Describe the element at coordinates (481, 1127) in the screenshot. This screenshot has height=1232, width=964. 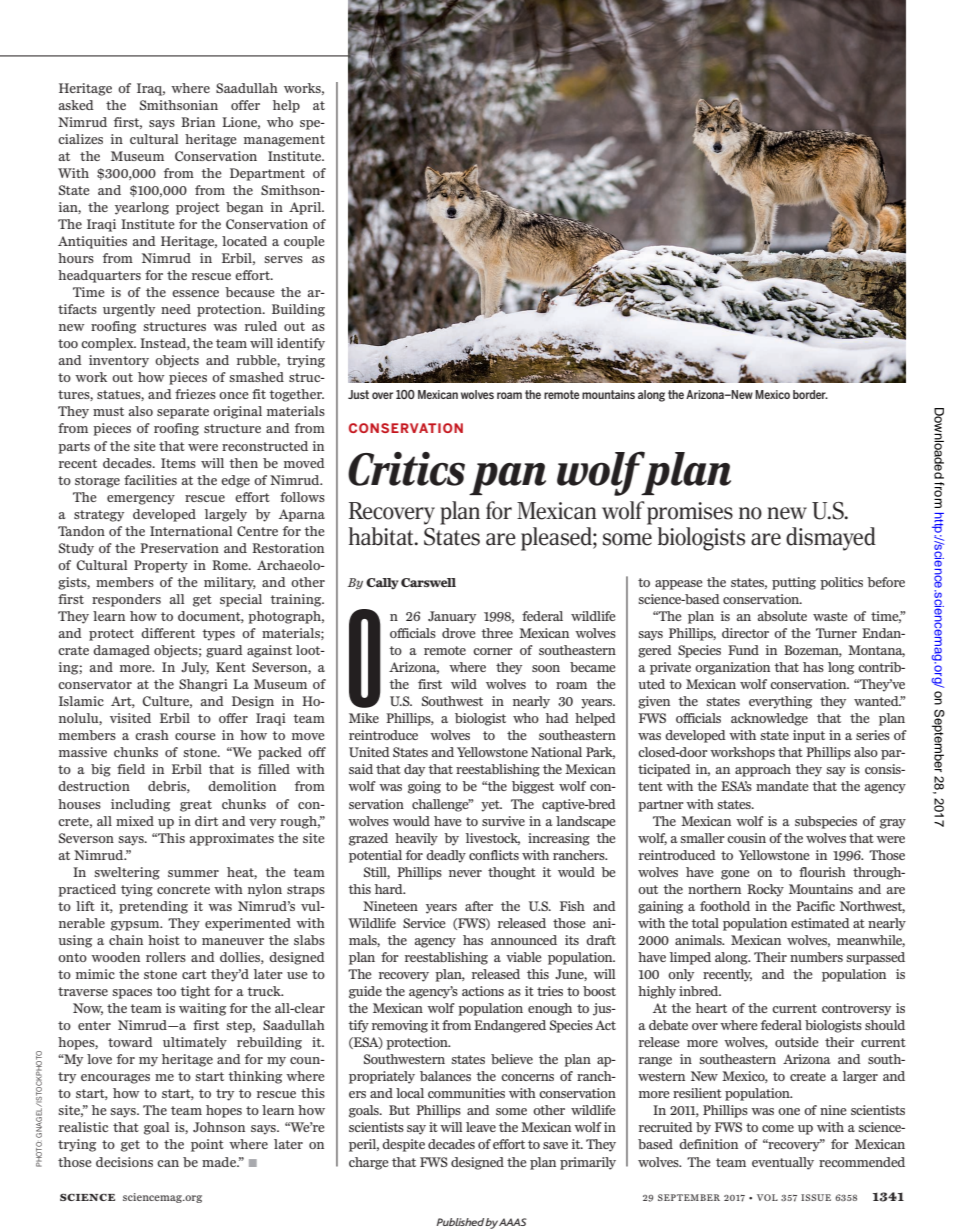
I see `leave` at that location.
